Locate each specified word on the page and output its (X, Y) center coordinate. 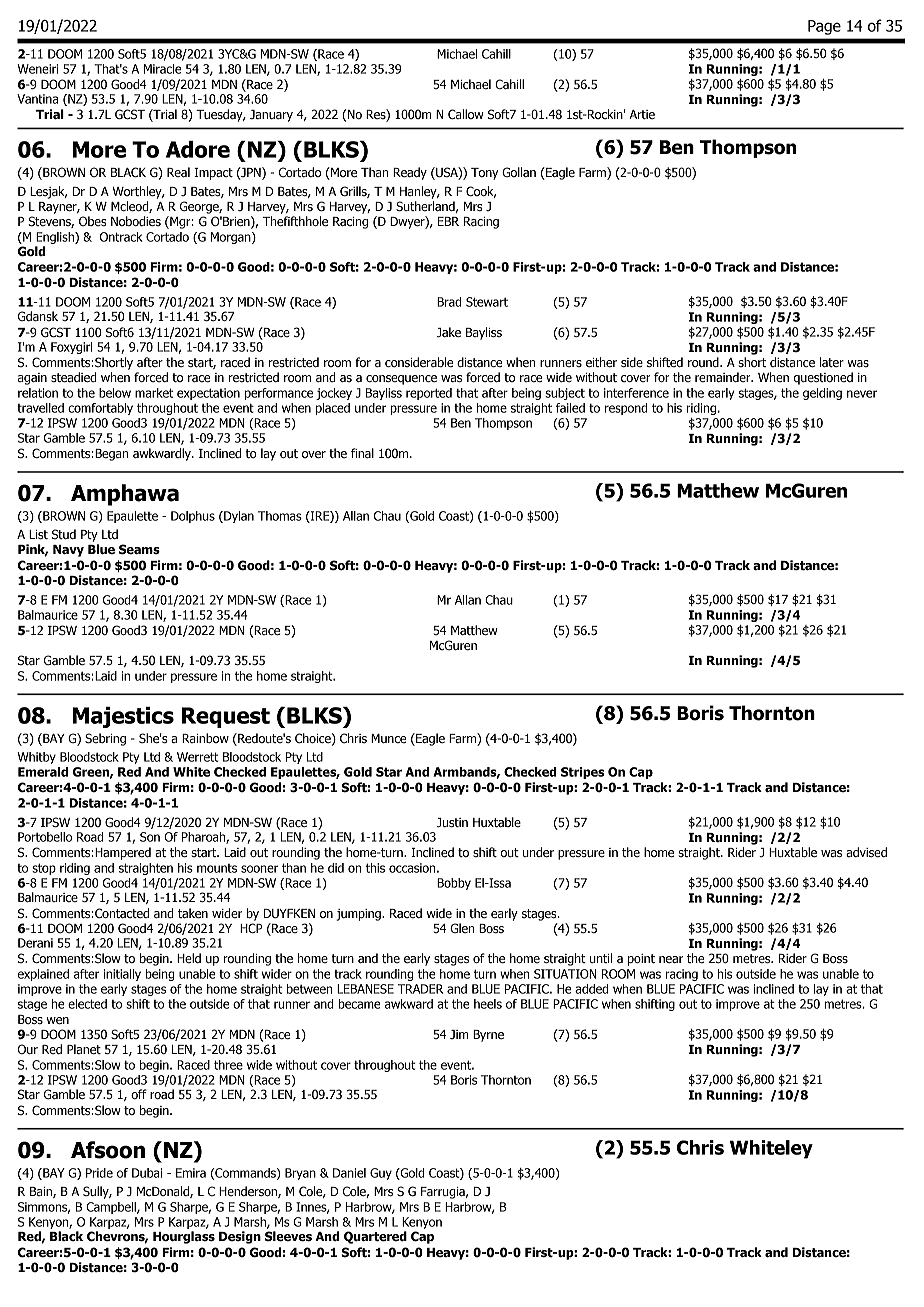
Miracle (163, 69)
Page (824, 27)
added (592, 989)
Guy (381, 1174)
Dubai (147, 1173)
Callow (466, 114)
